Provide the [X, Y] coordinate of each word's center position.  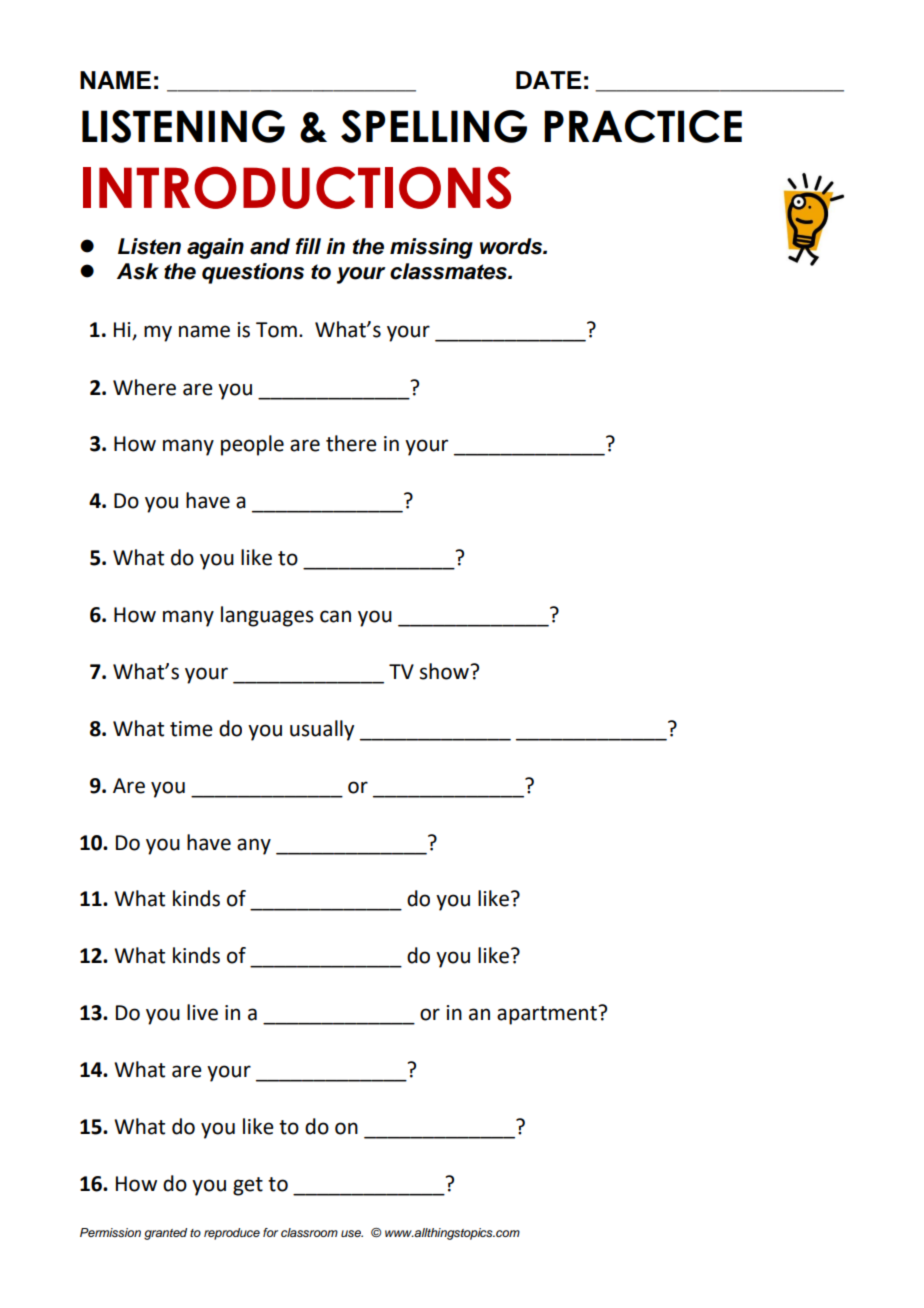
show [444, 671]
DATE [548, 80]
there [351, 443]
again [215, 248]
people [252, 445]
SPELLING [434, 126]
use [352, 1233]
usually [322, 730]
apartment [547, 1015]
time [191, 729]
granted [165, 1234]
